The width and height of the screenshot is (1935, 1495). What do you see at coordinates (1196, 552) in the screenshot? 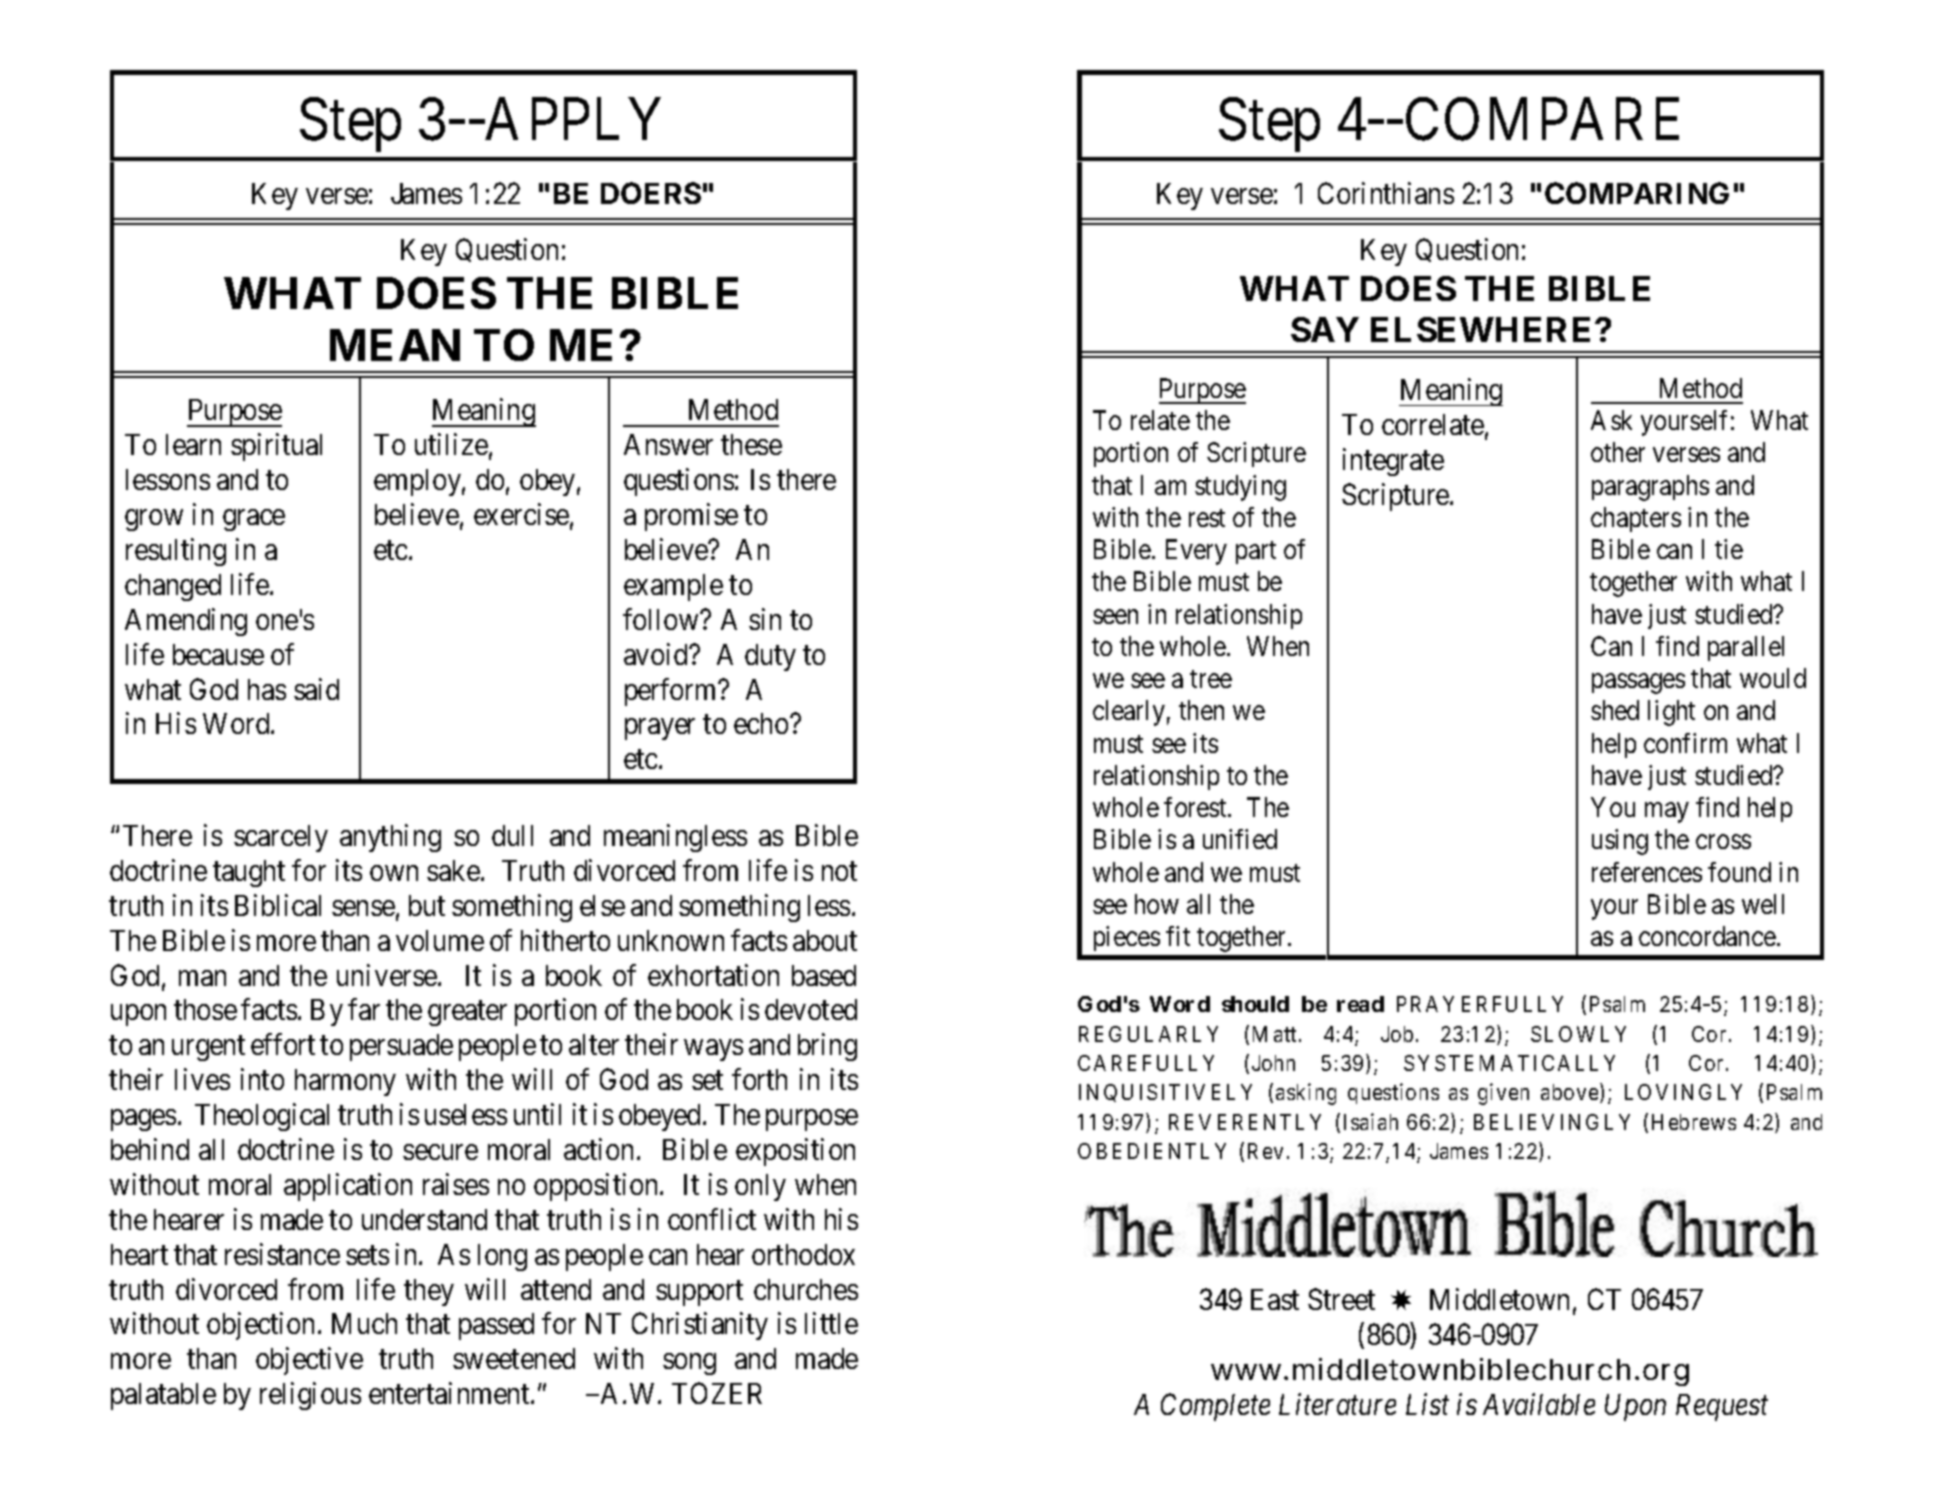
I see `Every` at bounding box center [1196, 552].
